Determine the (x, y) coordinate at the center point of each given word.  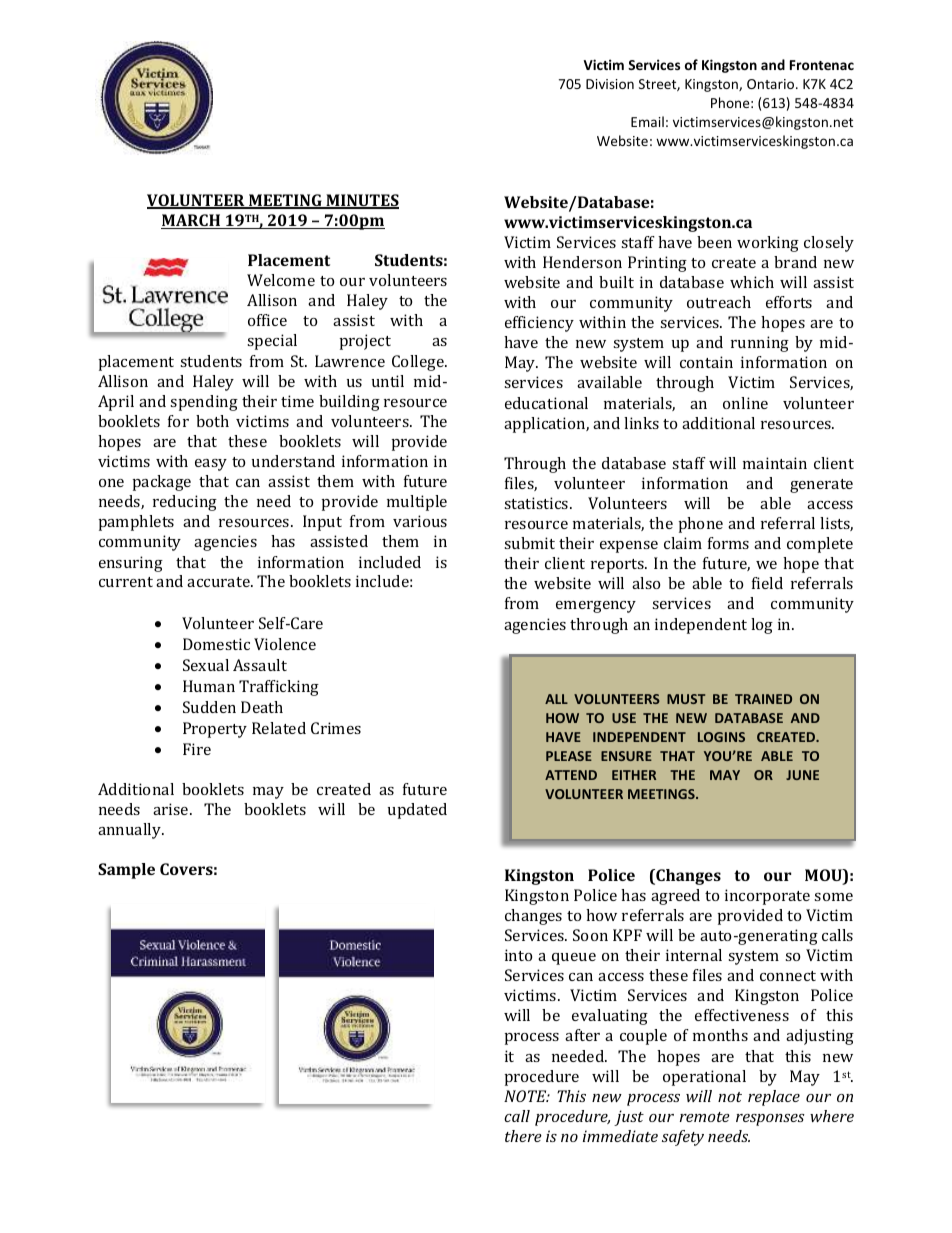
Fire (197, 749)
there (523, 1136)
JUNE (802, 775)
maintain (775, 463)
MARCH (192, 221)
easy (211, 465)
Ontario (772, 84)
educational (546, 403)
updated (417, 811)
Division (610, 84)
